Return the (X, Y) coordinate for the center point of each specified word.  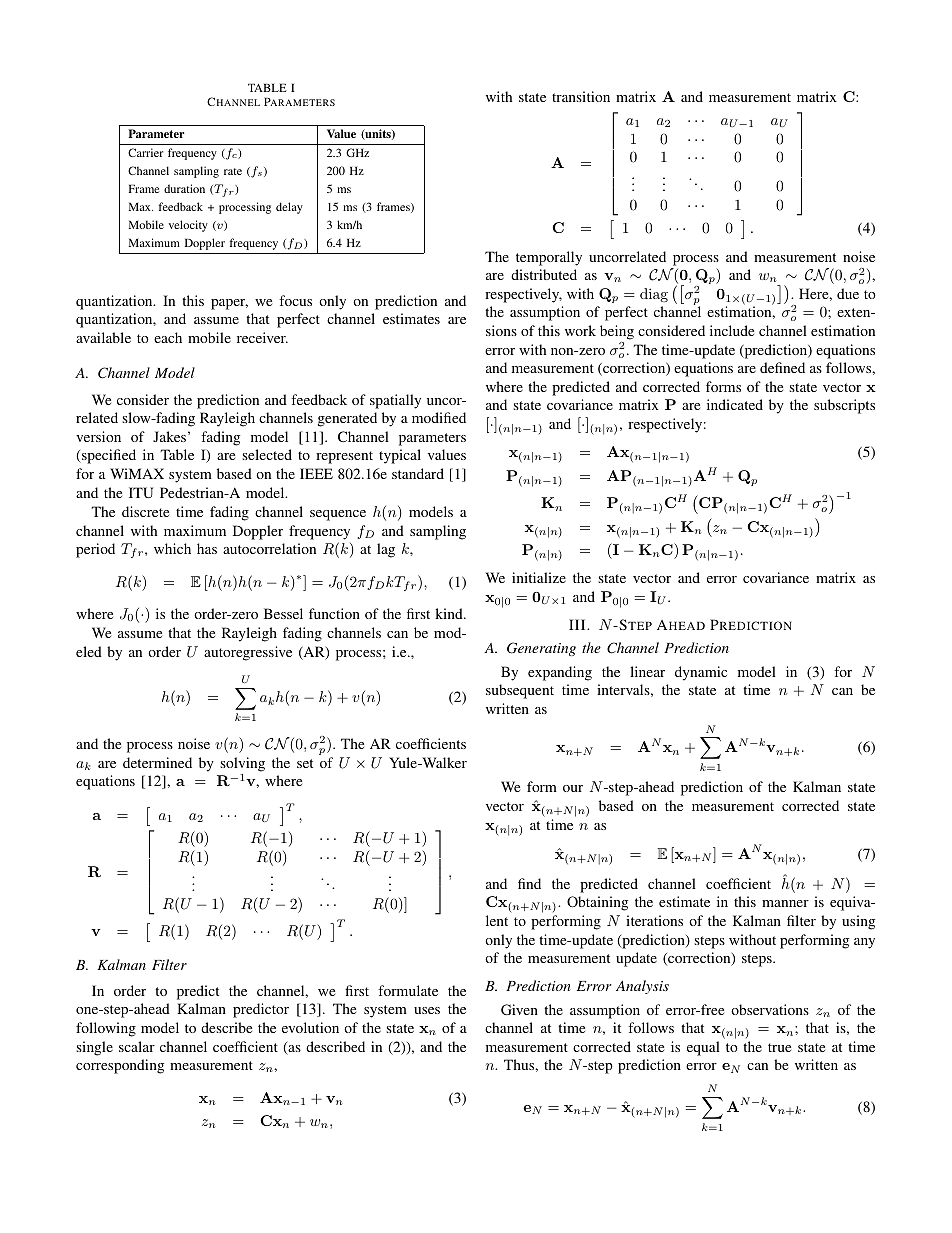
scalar (137, 1046)
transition (581, 96)
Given (519, 1009)
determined (157, 762)
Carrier (145, 152)
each (168, 337)
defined (782, 367)
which (172, 548)
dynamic (701, 673)
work (580, 330)
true (779, 1047)
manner (785, 903)
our (573, 788)
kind (450, 613)
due (848, 293)
